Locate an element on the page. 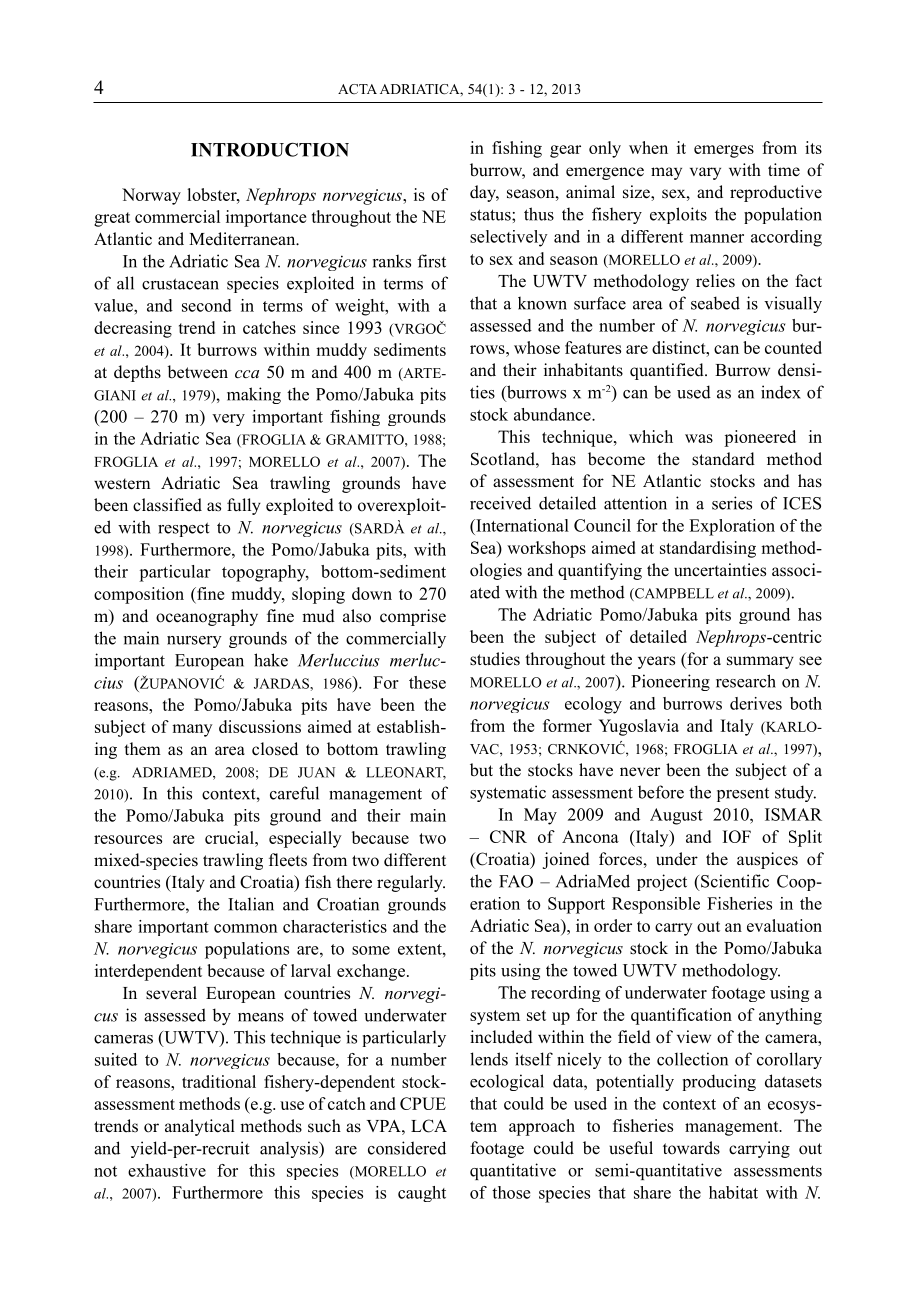 The image size is (916, 1316). research is located at coordinates (746, 681).
